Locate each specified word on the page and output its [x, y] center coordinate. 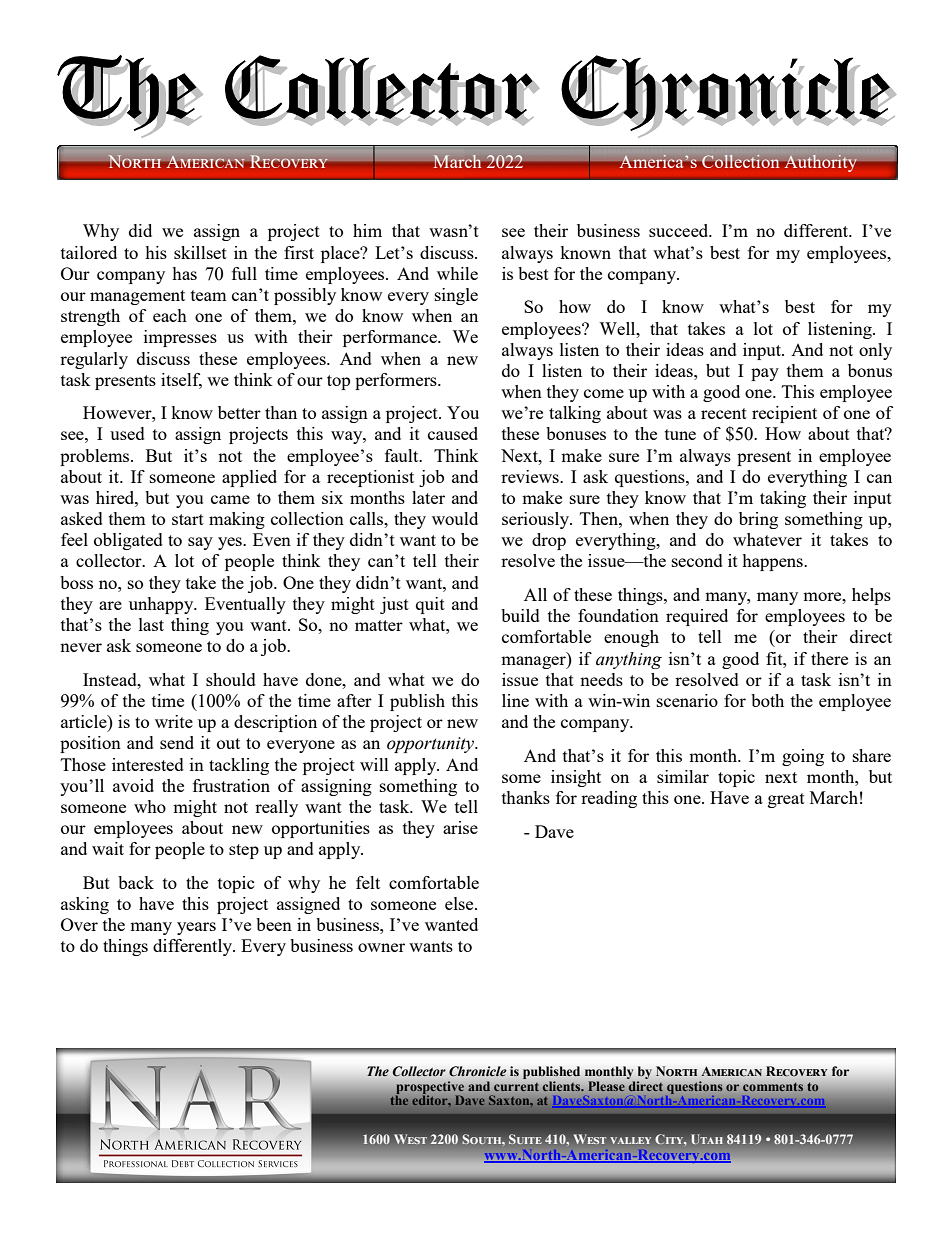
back [136, 882]
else [460, 903]
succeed [680, 230]
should [231, 679]
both [767, 700]
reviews [531, 476]
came [230, 499]
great [786, 800]
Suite [525, 1139]
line [515, 700]
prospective [429, 1088]
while [457, 273]
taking [783, 499]
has [184, 273]
